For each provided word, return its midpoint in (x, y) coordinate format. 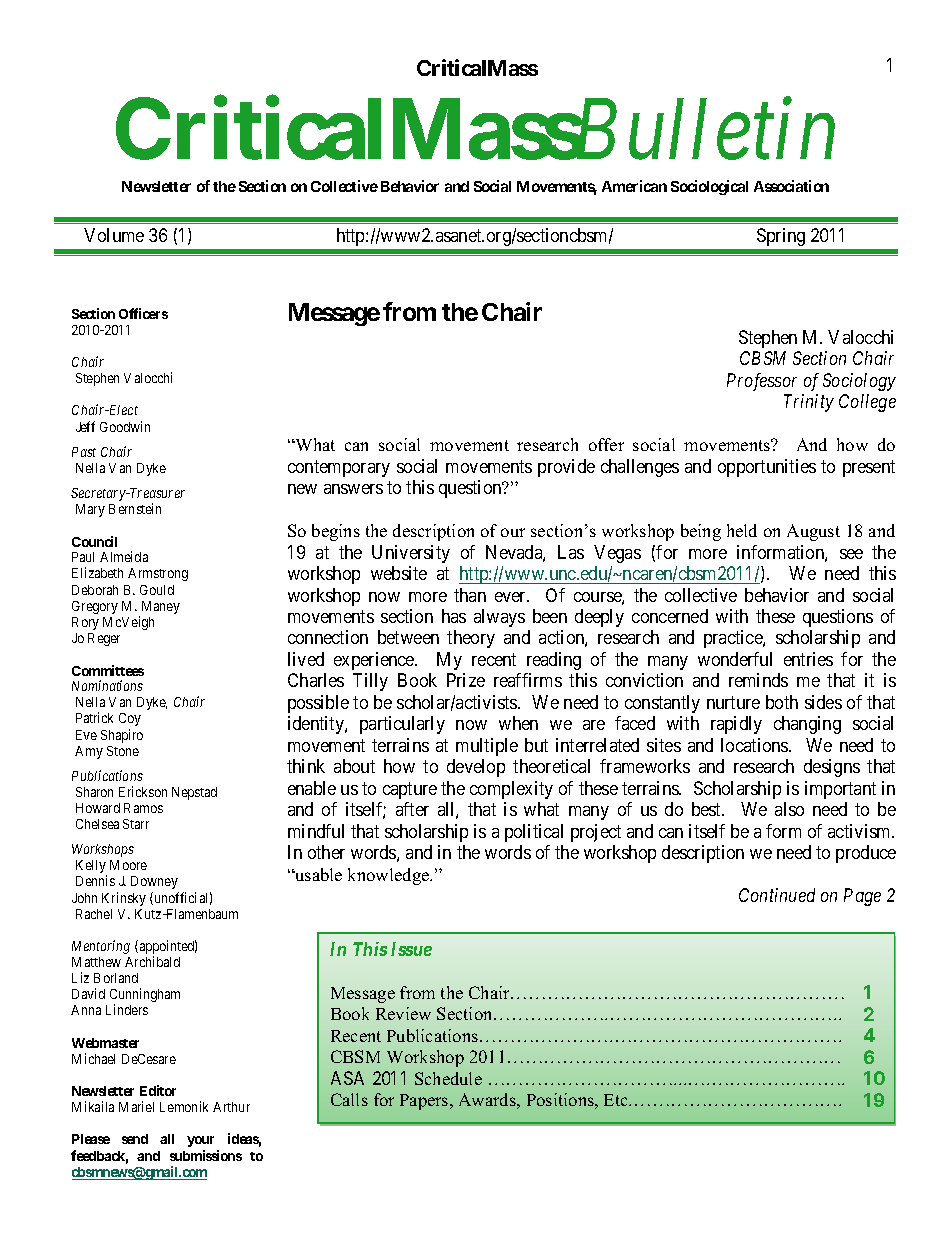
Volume (114, 235)
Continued (777, 895)
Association (791, 186)
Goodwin (125, 426)
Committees (108, 670)
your (200, 1141)
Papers (425, 1102)
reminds (758, 680)
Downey (154, 882)
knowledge (390, 876)
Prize (466, 680)
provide (566, 468)
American (634, 186)
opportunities (767, 468)
